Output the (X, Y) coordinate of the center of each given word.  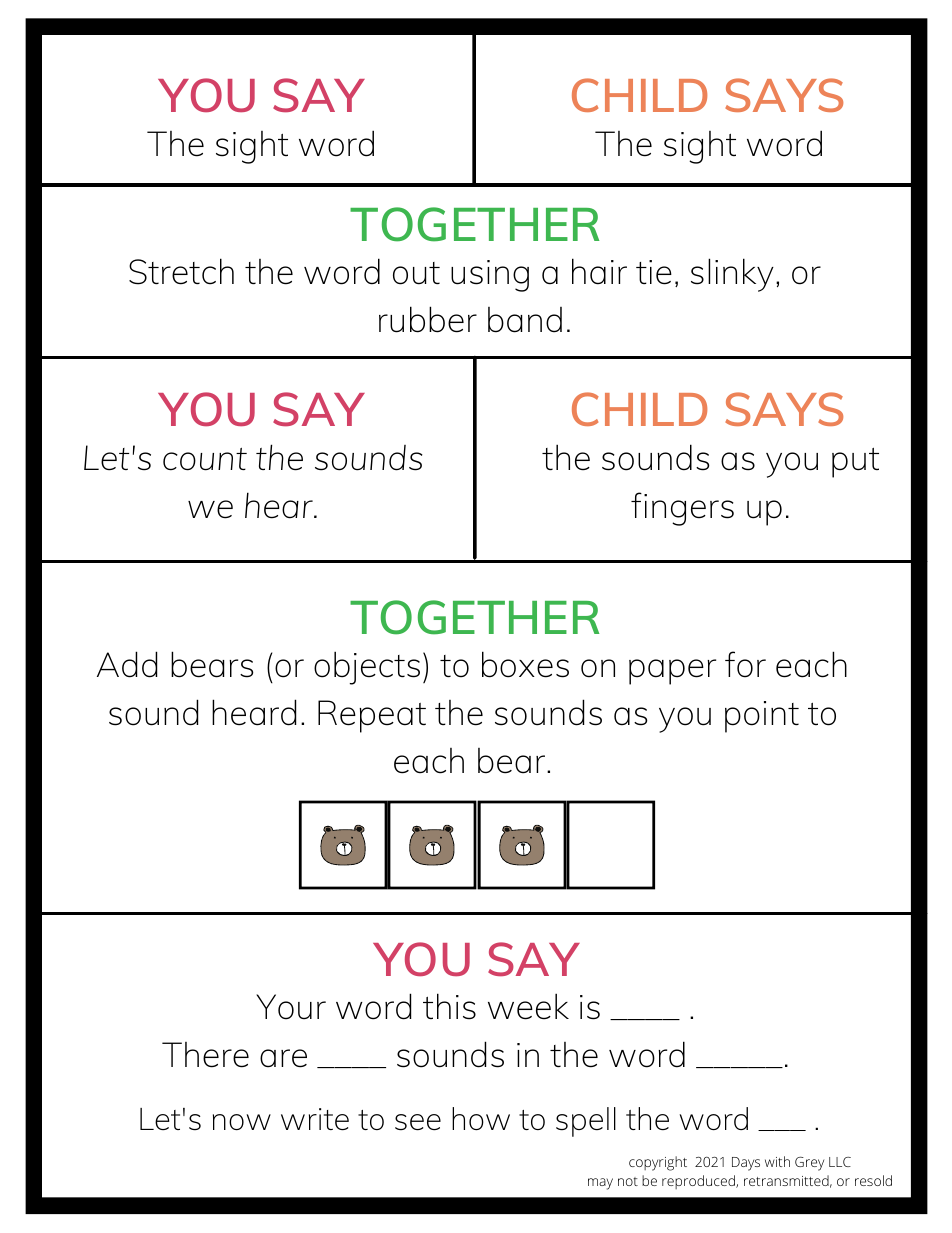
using (490, 276)
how (481, 1118)
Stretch (181, 271)
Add (127, 664)
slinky (732, 275)
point (762, 717)
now (242, 1122)
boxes (525, 664)
